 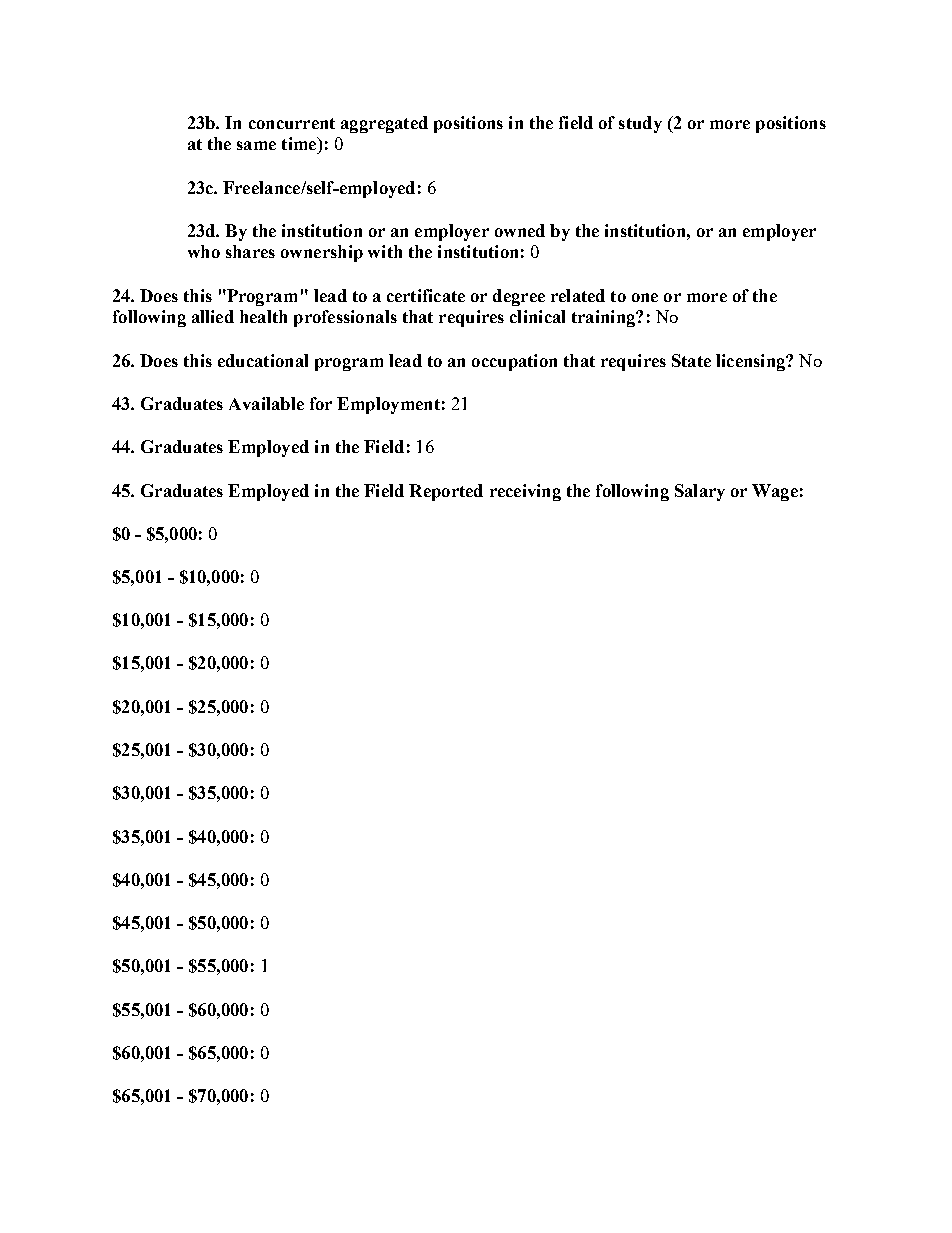 What do you see at coordinates (519, 297) in the screenshot?
I see `degree` at bounding box center [519, 297].
